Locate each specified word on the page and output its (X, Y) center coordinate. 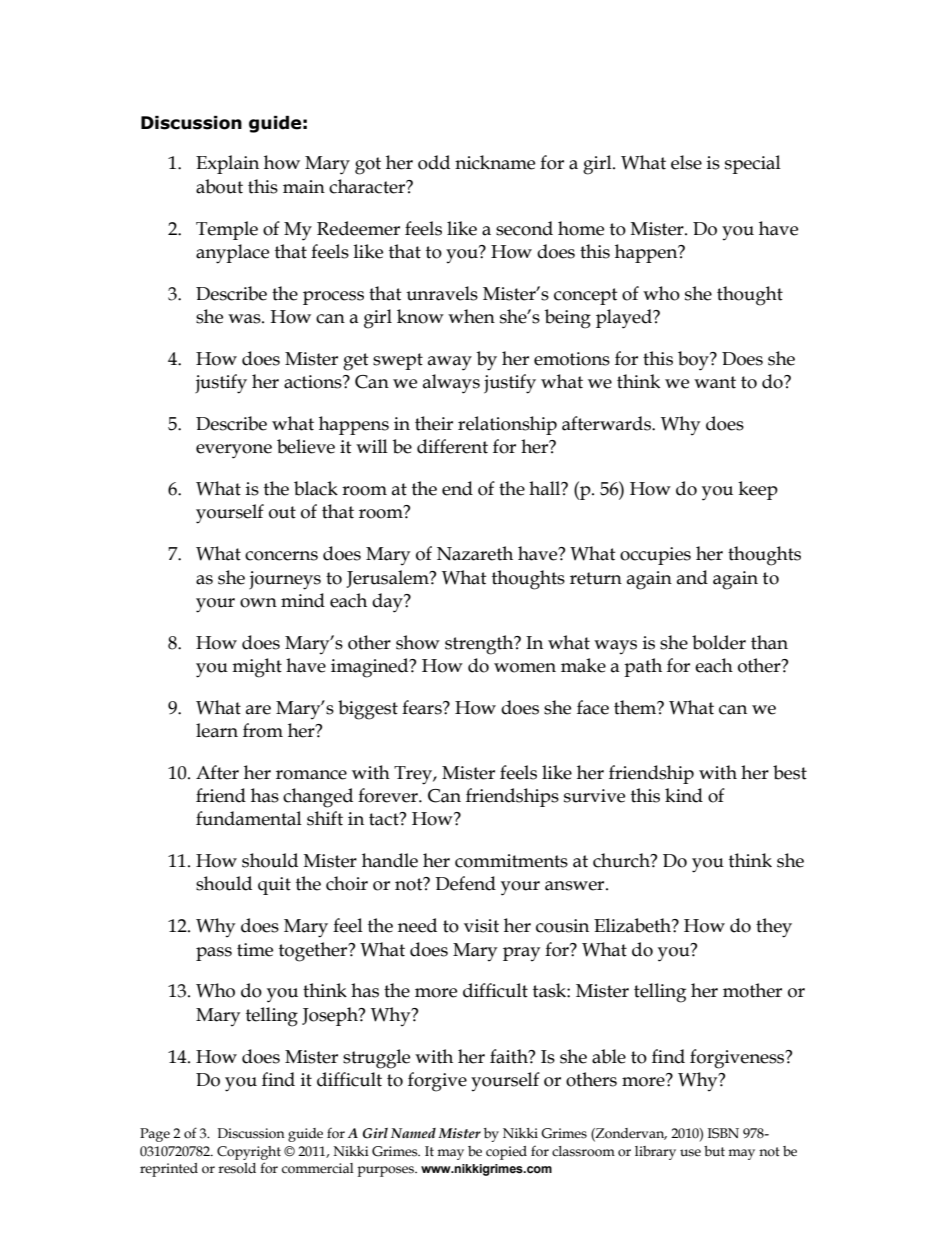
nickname (495, 162)
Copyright (249, 1153)
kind (684, 795)
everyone (234, 451)
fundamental (249, 818)
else (686, 162)
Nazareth (475, 553)
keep (758, 490)
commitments (511, 861)
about (219, 186)
